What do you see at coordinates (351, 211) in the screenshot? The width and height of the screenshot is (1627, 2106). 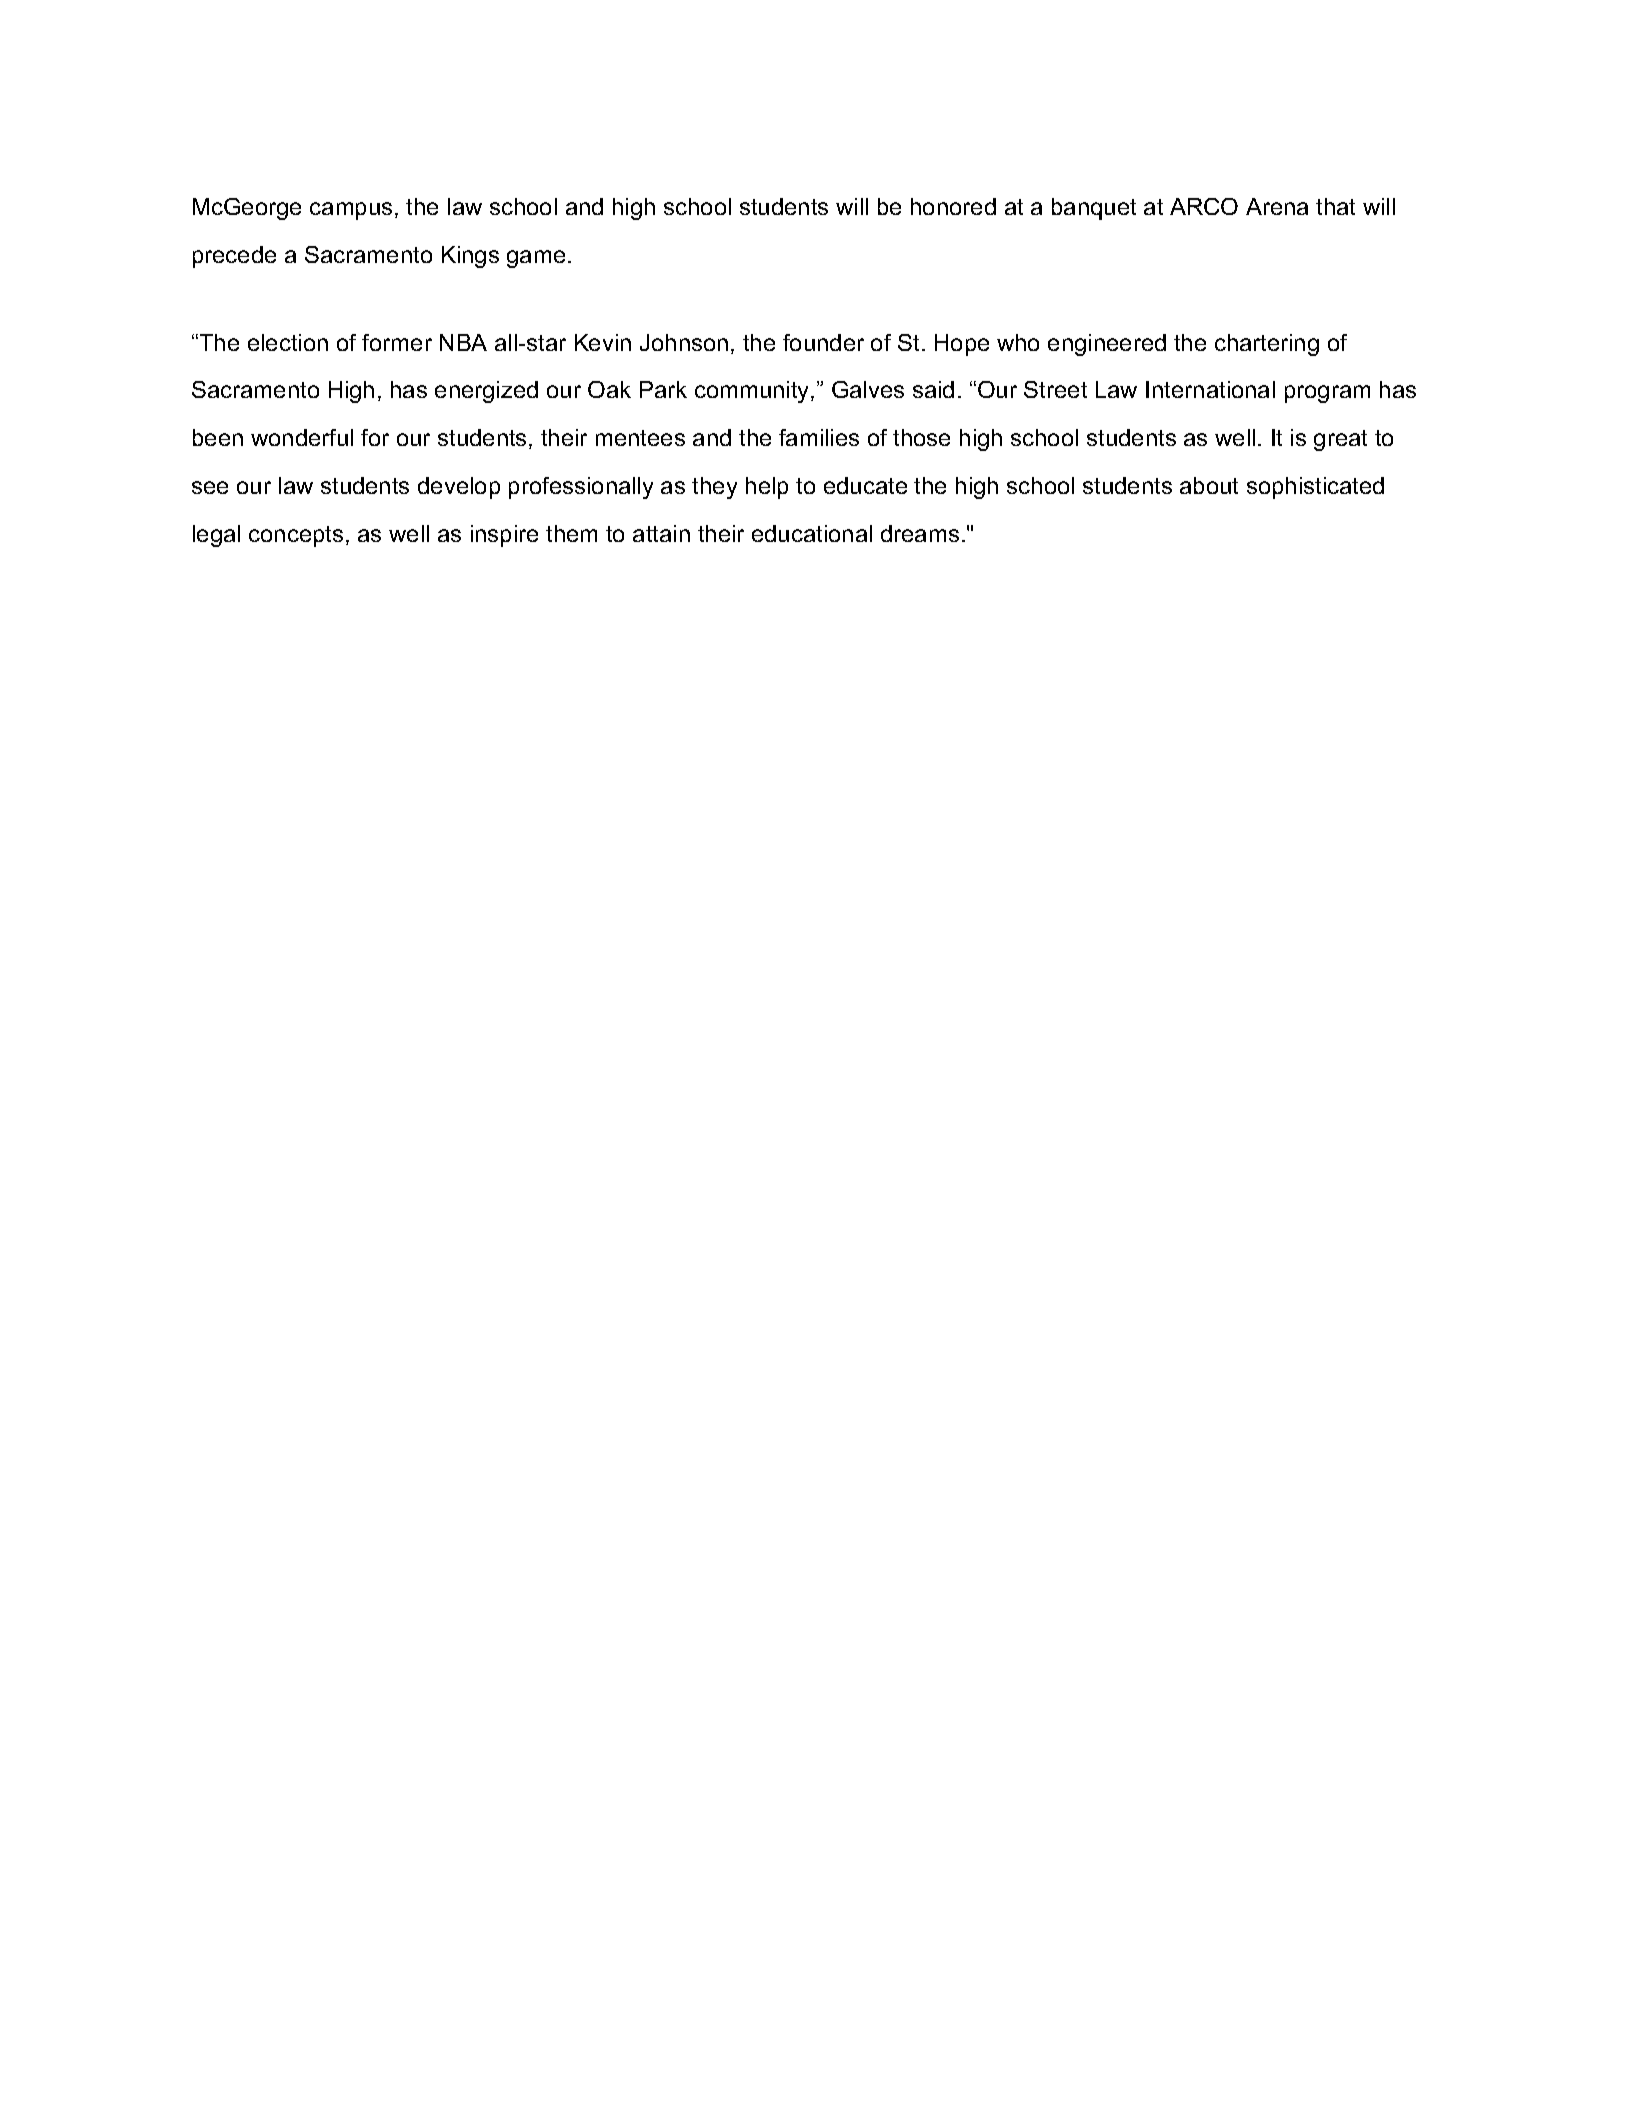 I see `campus` at bounding box center [351, 211].
